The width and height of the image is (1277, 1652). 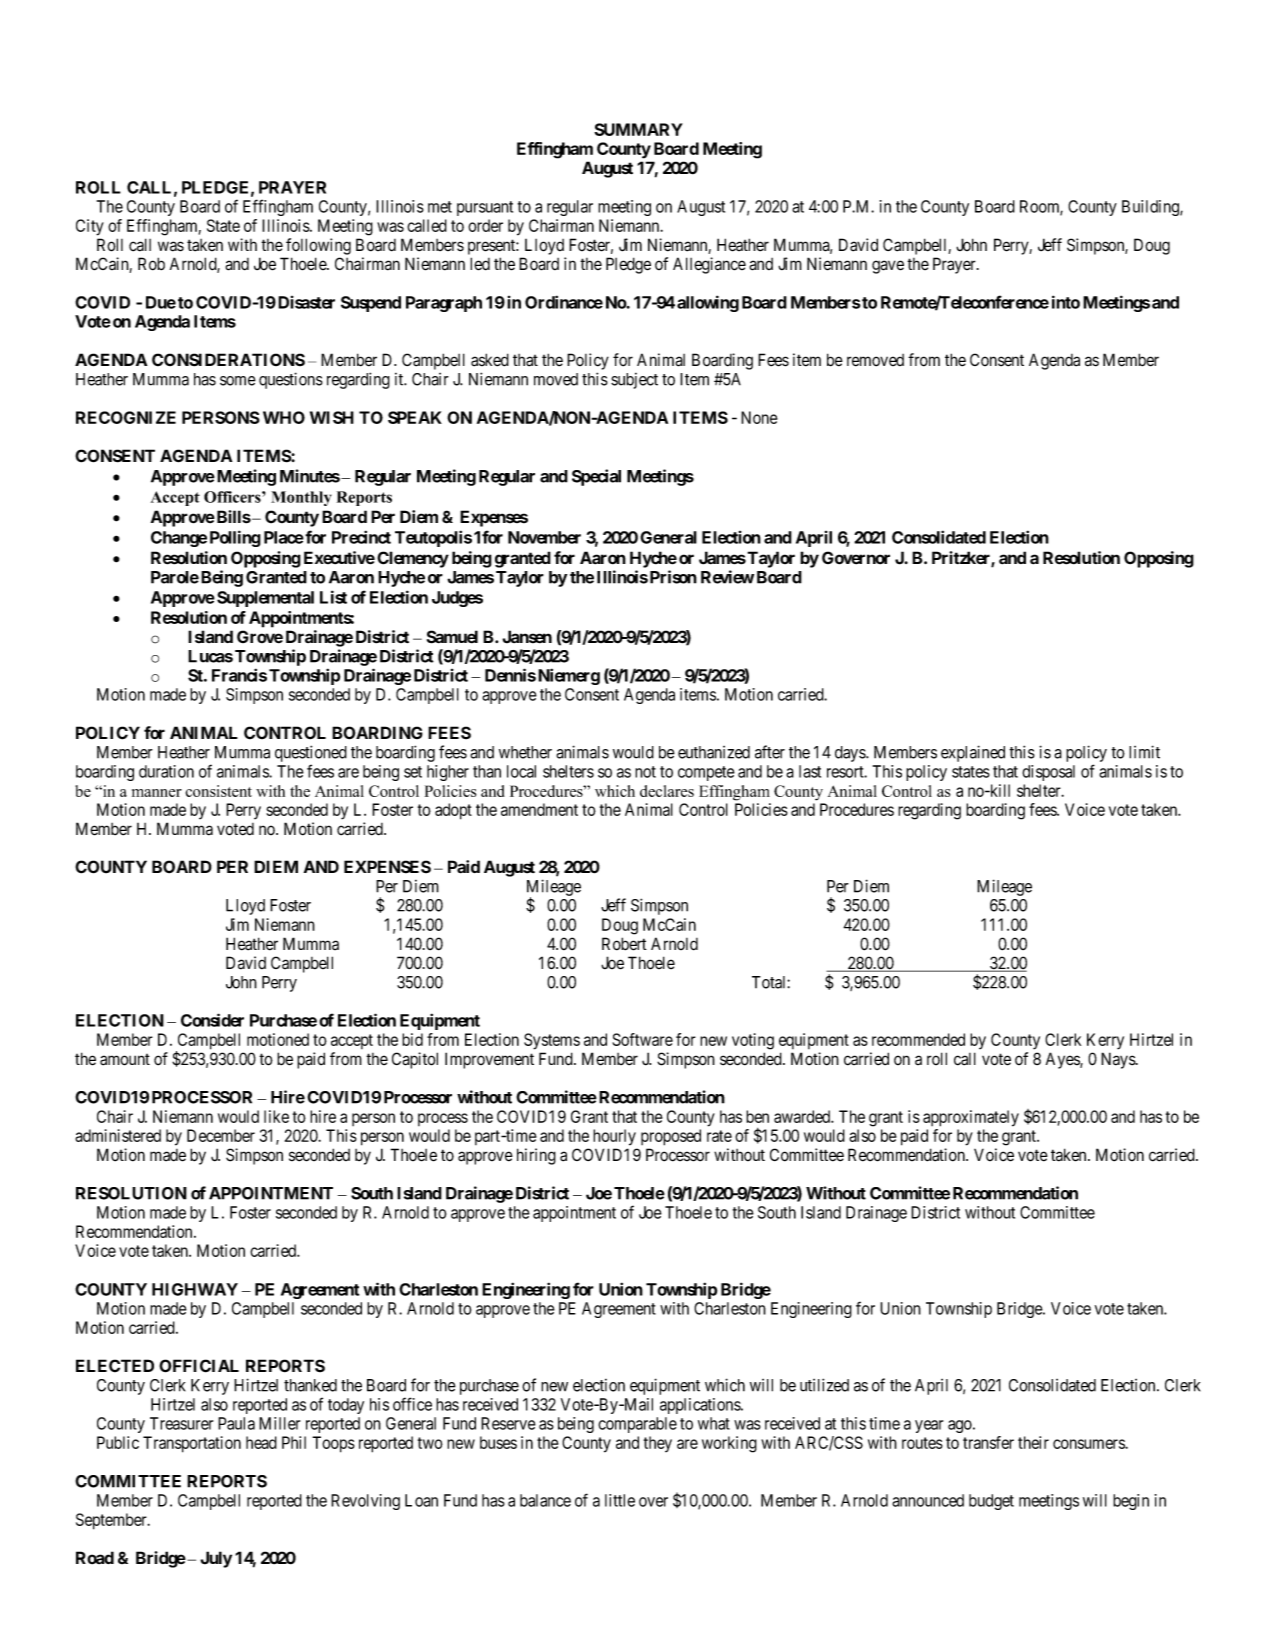 I want to click on declares, so click(x=667, y=791).
